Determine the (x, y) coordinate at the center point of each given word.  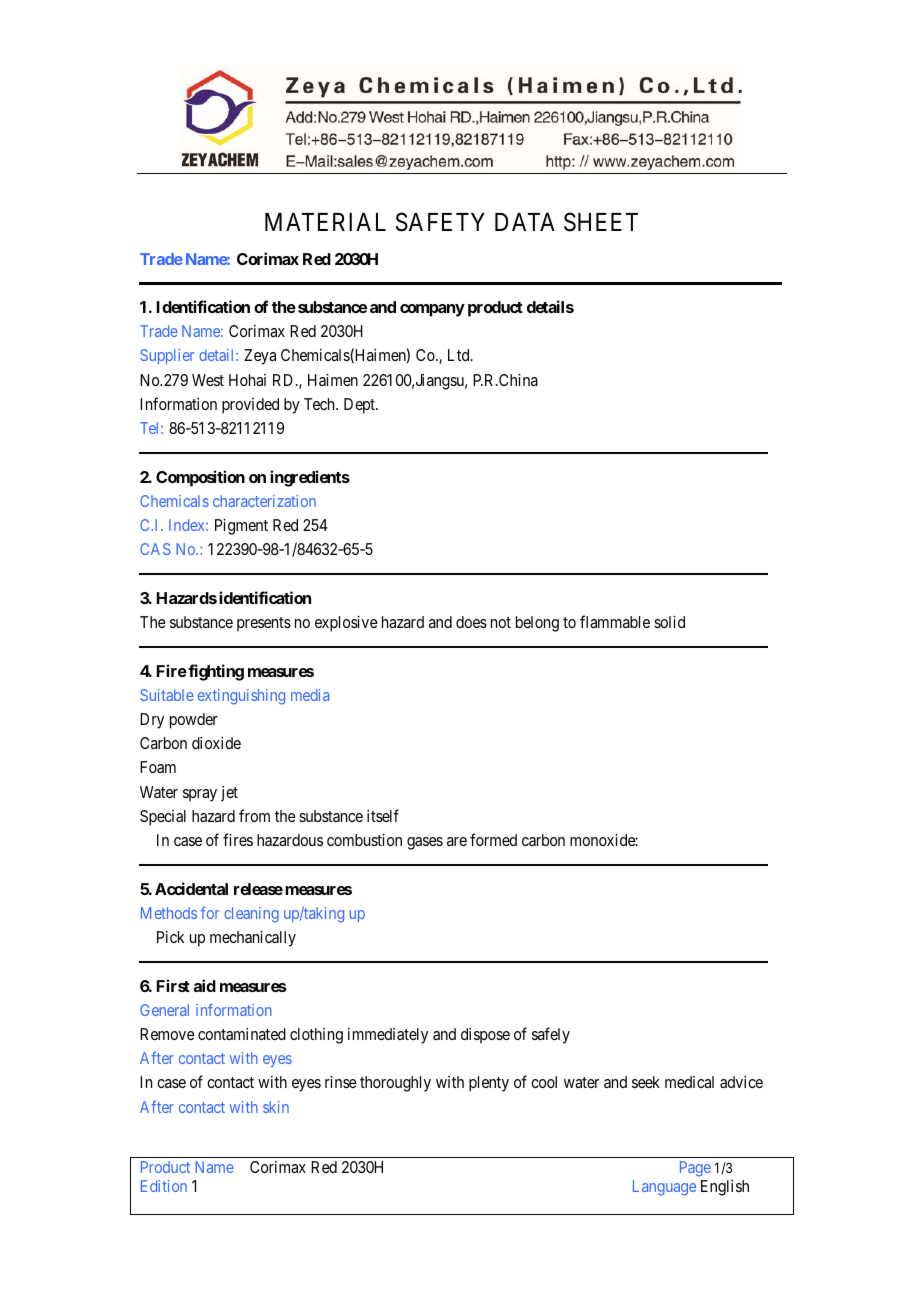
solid (669, 622)
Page (695, 1169)
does (471, 622)
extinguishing (241, 697)
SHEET (601, 222)
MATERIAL (325, 222)
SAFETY (440, 222)
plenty (489, 1084)
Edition (164, 1186)
